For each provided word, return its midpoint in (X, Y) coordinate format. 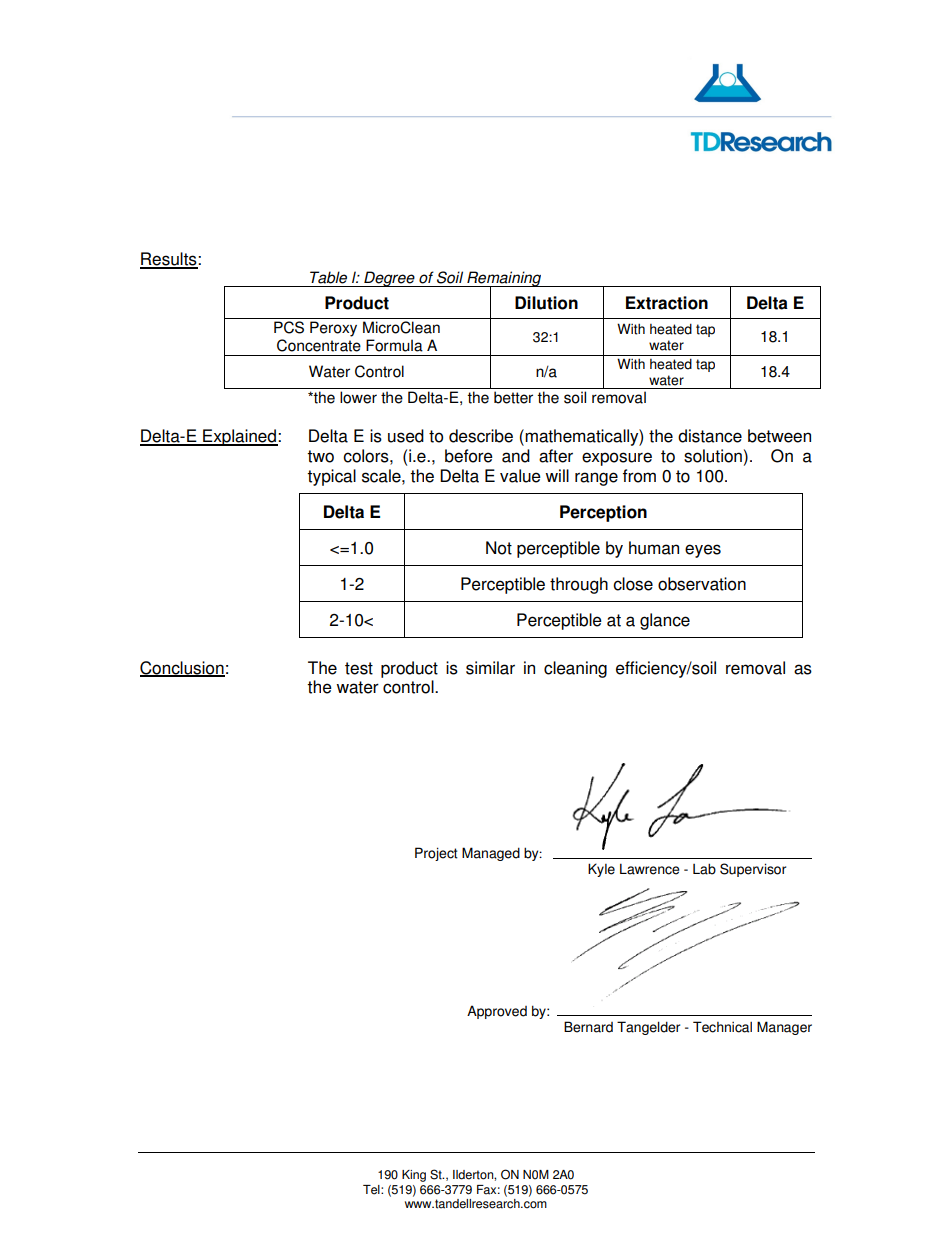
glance (665, 621)
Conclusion (182, 669)
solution (713, 456)
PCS (289, 327)
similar (490, 668)
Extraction (667, 303)
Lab (704, 869)
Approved (497, 1012)
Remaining (504, 280)
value (520, 476)
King (414, 1176)
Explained (239, 437)
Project (436, 854)
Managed (491, 854)
